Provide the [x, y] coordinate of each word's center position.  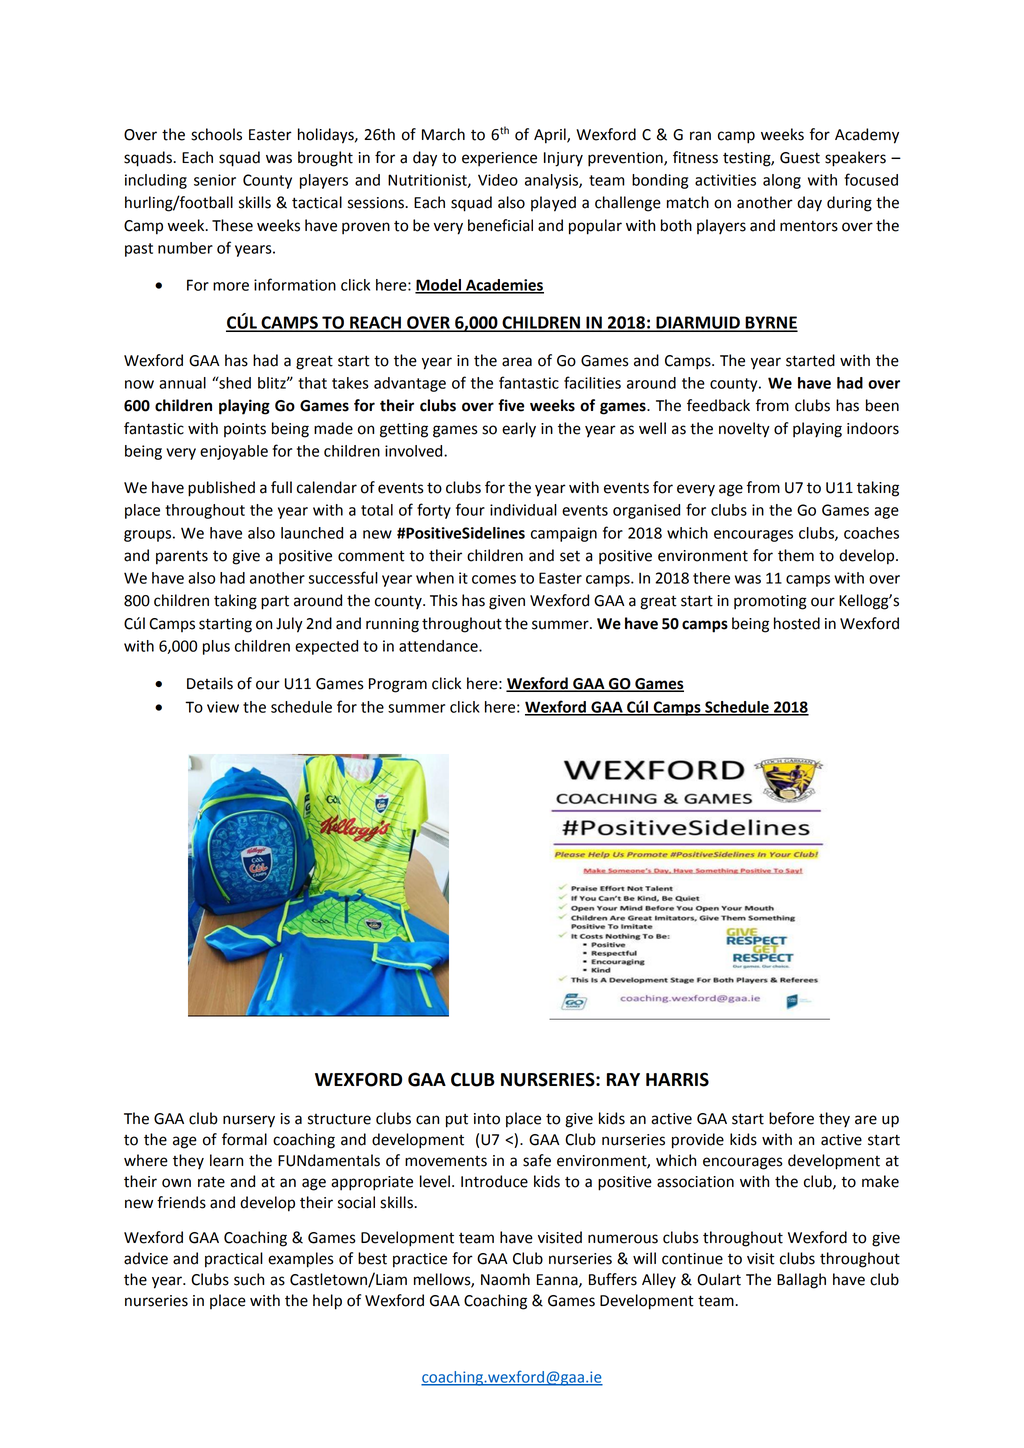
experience [499, 159]
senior [215, 180]
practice [420, 1260]
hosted [797, 623]
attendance [439, 646]
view [223, 707]
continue [692, 1259]
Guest [800, 158]
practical [234, 1260]
